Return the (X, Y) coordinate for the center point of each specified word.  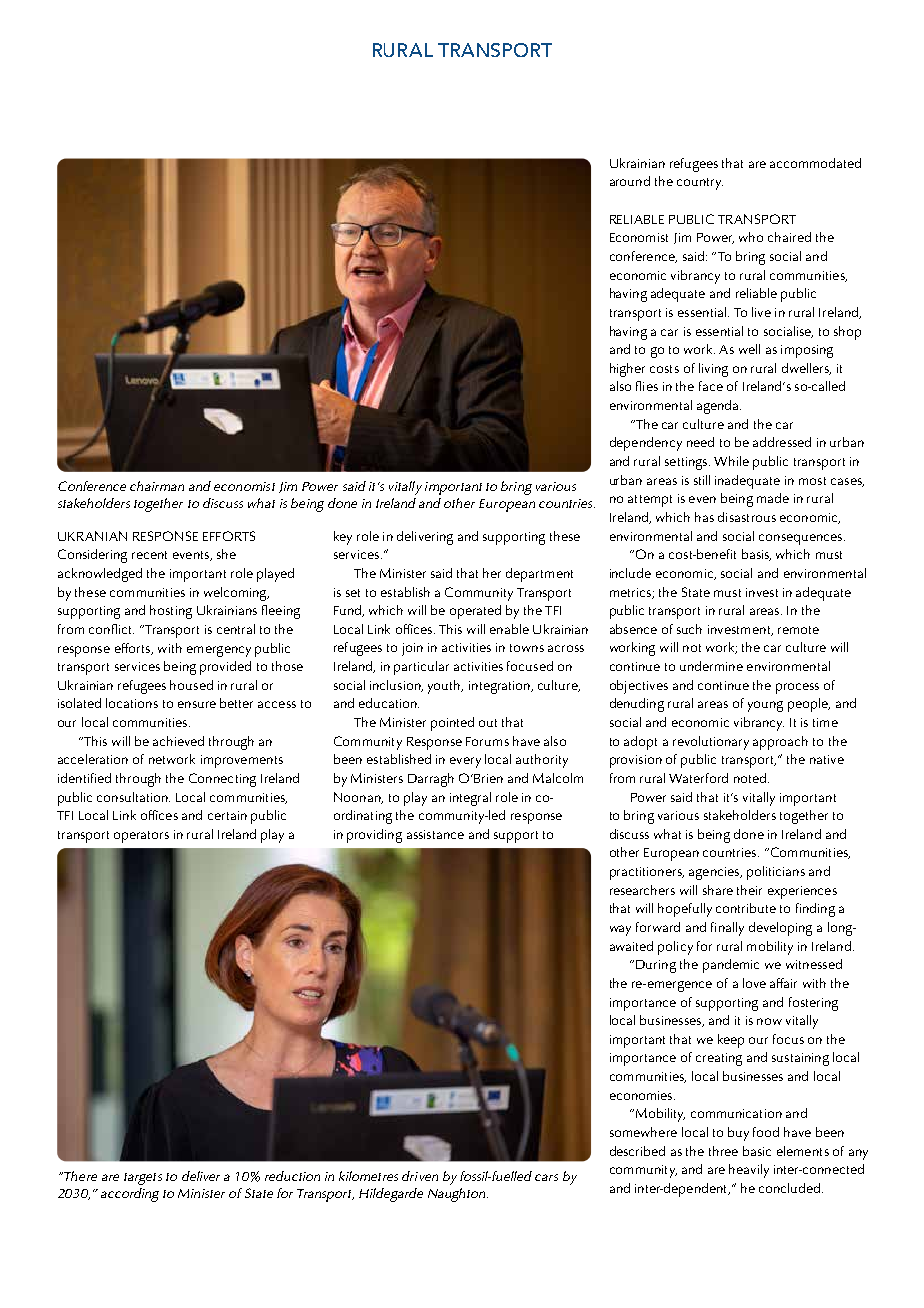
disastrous (747, 517)
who (751, 237)
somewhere (643, 1132)
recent (149, 555)
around (630, 181)
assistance (435, 834)
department (539, 575)
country (700, 184)
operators (141, 837)
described (637, 1151)
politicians (776, 873)
